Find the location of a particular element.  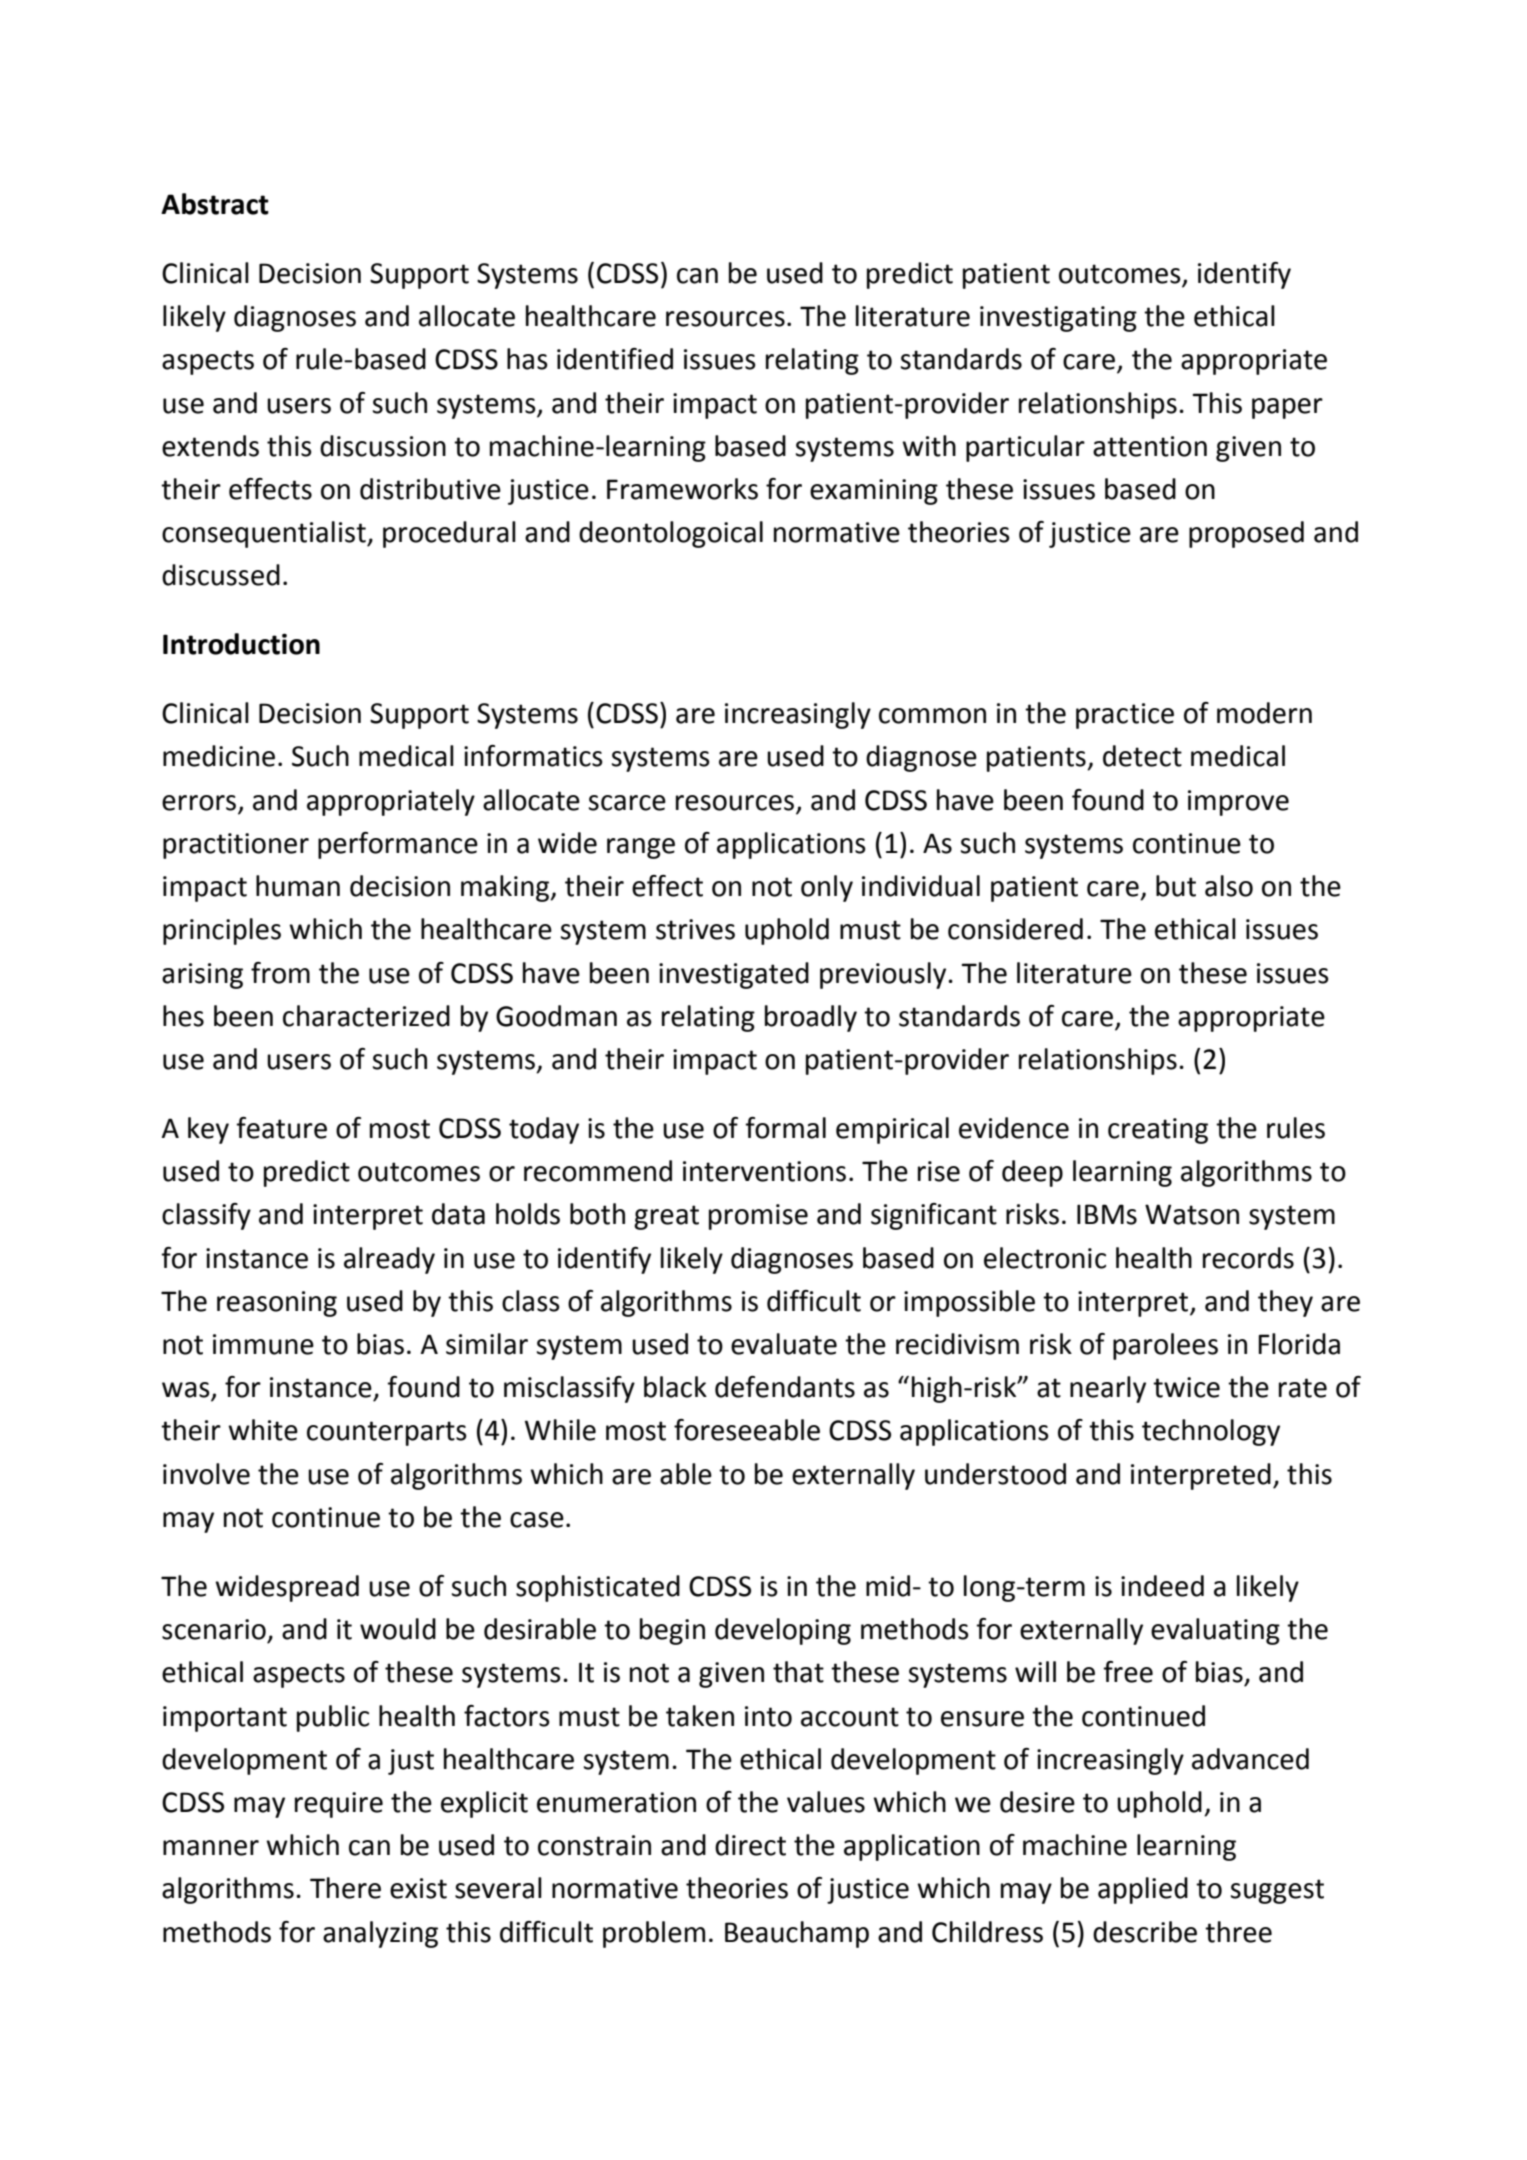

Abstract is located at coordinates (215, 204).
